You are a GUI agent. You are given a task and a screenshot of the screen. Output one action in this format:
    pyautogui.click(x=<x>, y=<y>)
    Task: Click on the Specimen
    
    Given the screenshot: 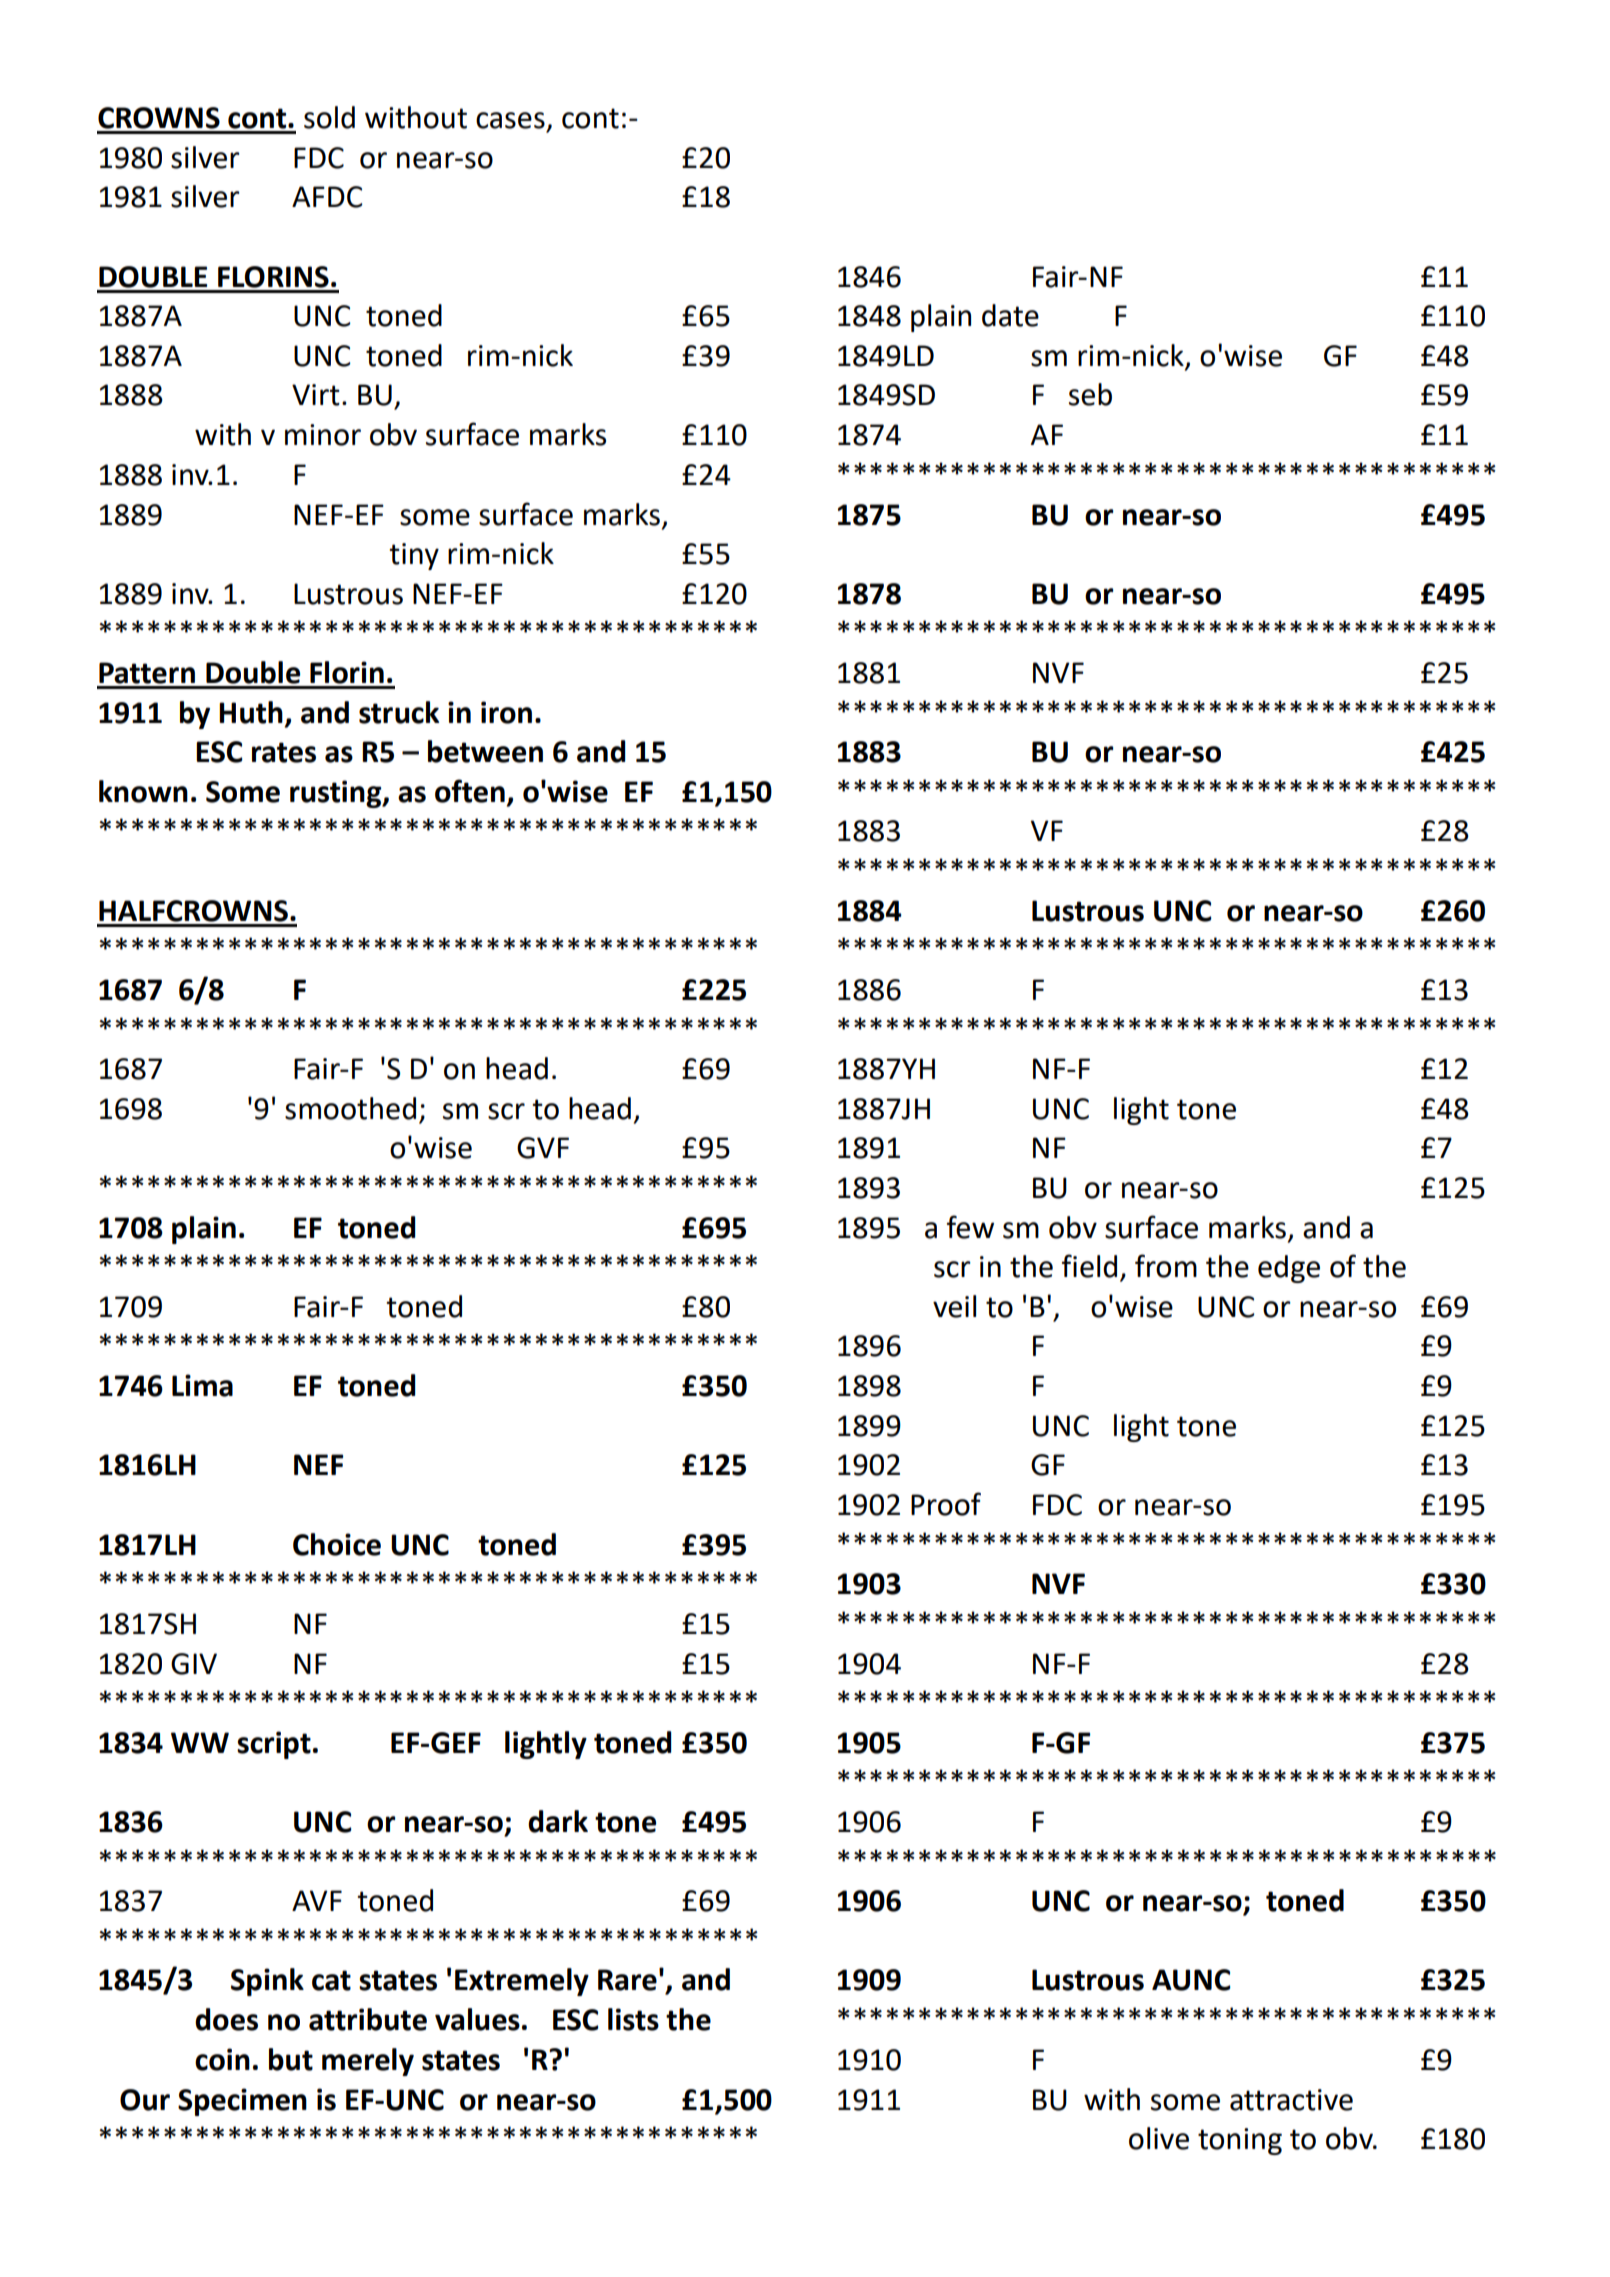 What is the action you would take?
    pyautogui.click(x=242, y=2102)
